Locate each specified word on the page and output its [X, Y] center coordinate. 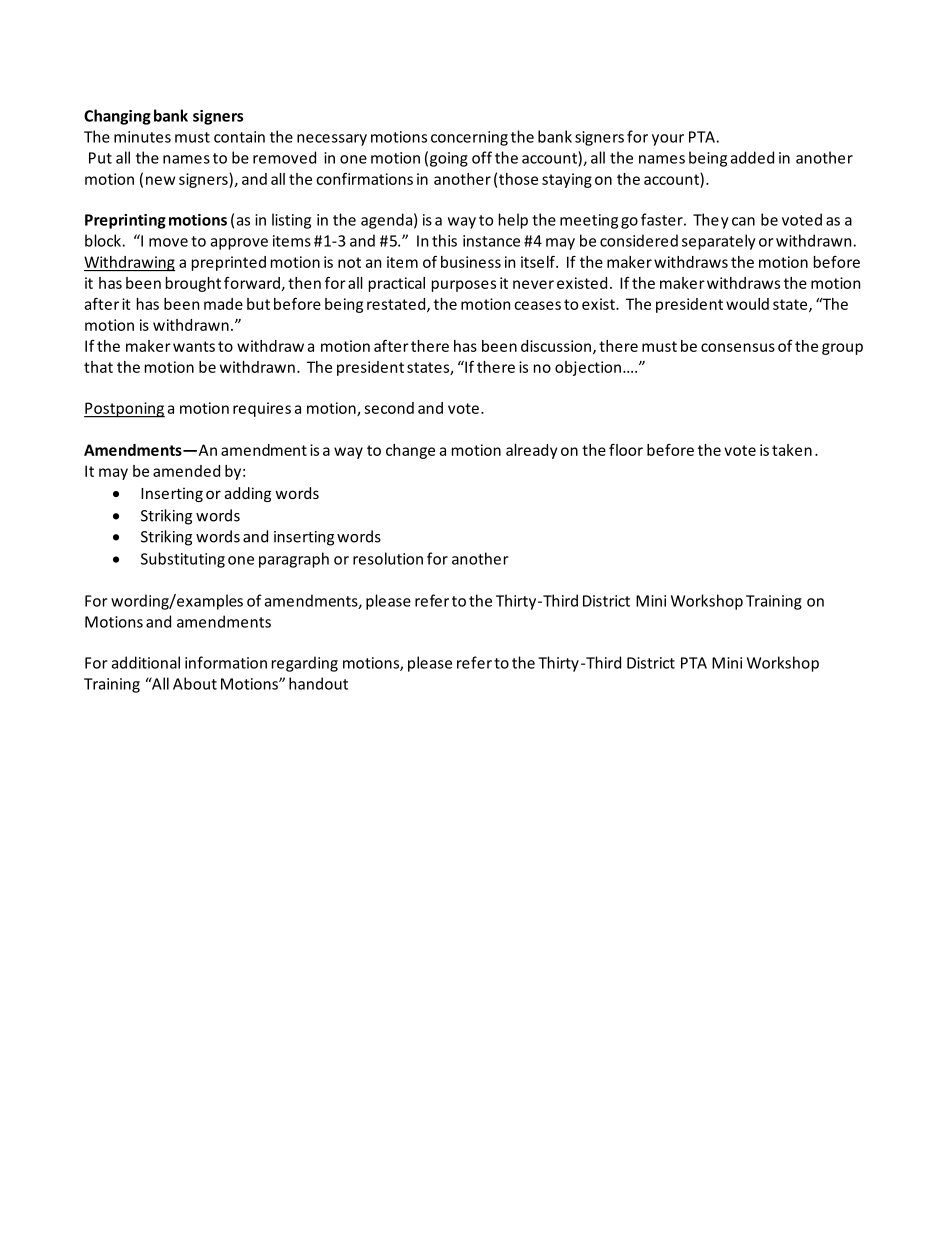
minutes [142, 137]
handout [318, 683]
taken [792, 450]
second [389, 408]
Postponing [124, 410]
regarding [305, 664]
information [226, 662]
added [752, 157]
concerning [469, 138]
